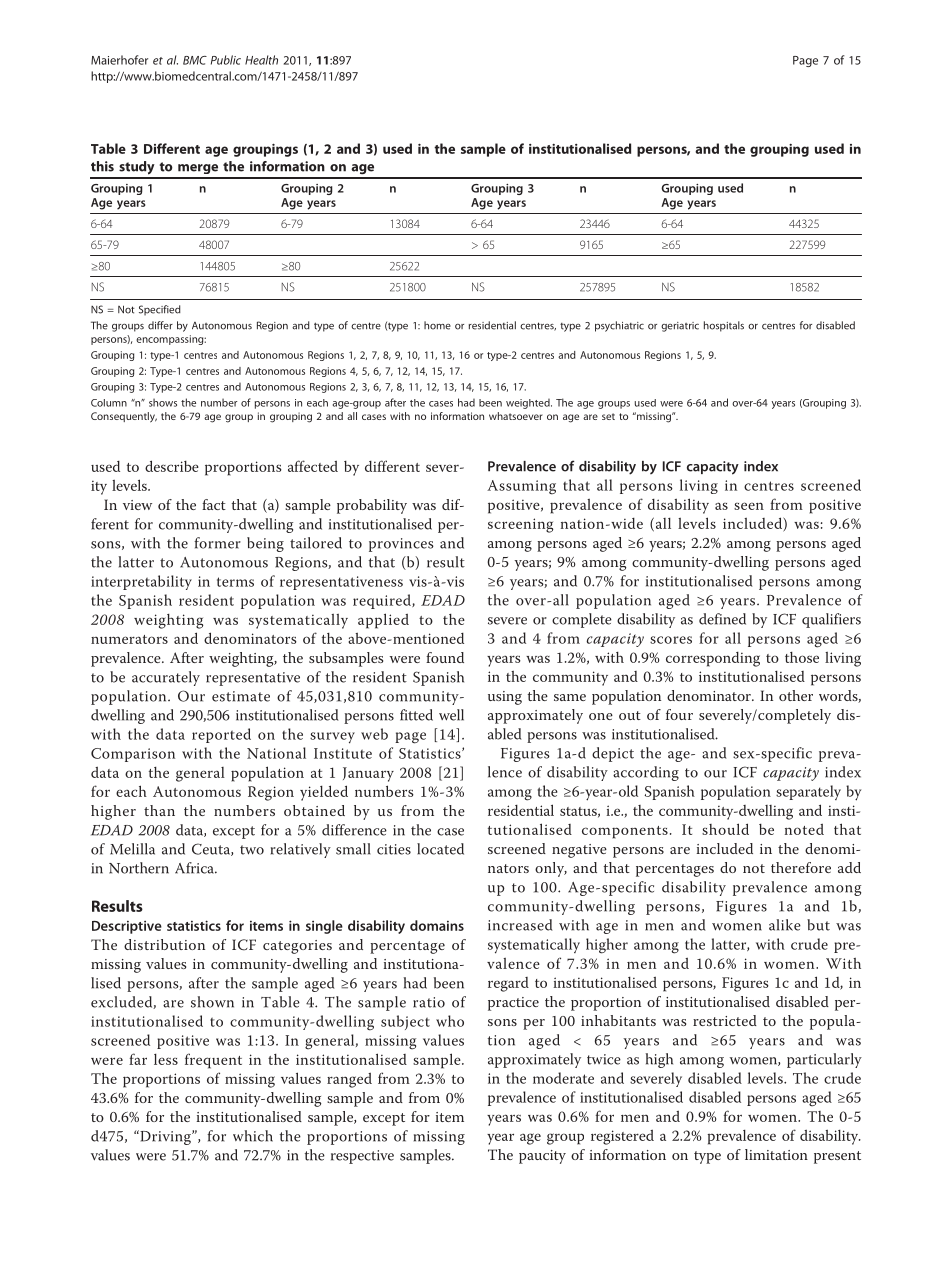  Describe the element at coordinates (160, 310) in the document. I see `Specified` at that location.
